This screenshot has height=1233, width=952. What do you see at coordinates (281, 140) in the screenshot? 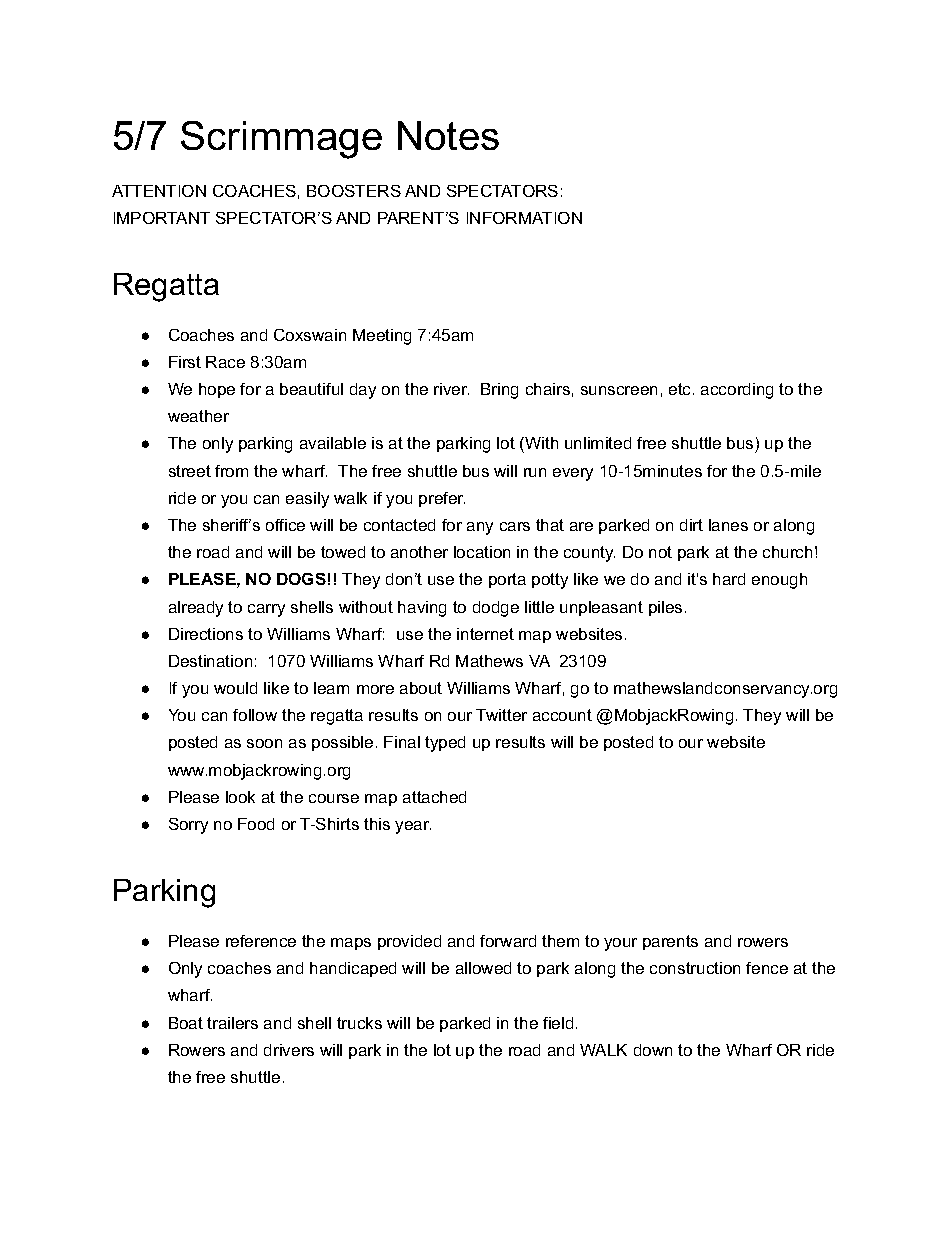
I see `Scrimmage` at bounding box center [281, 140].
